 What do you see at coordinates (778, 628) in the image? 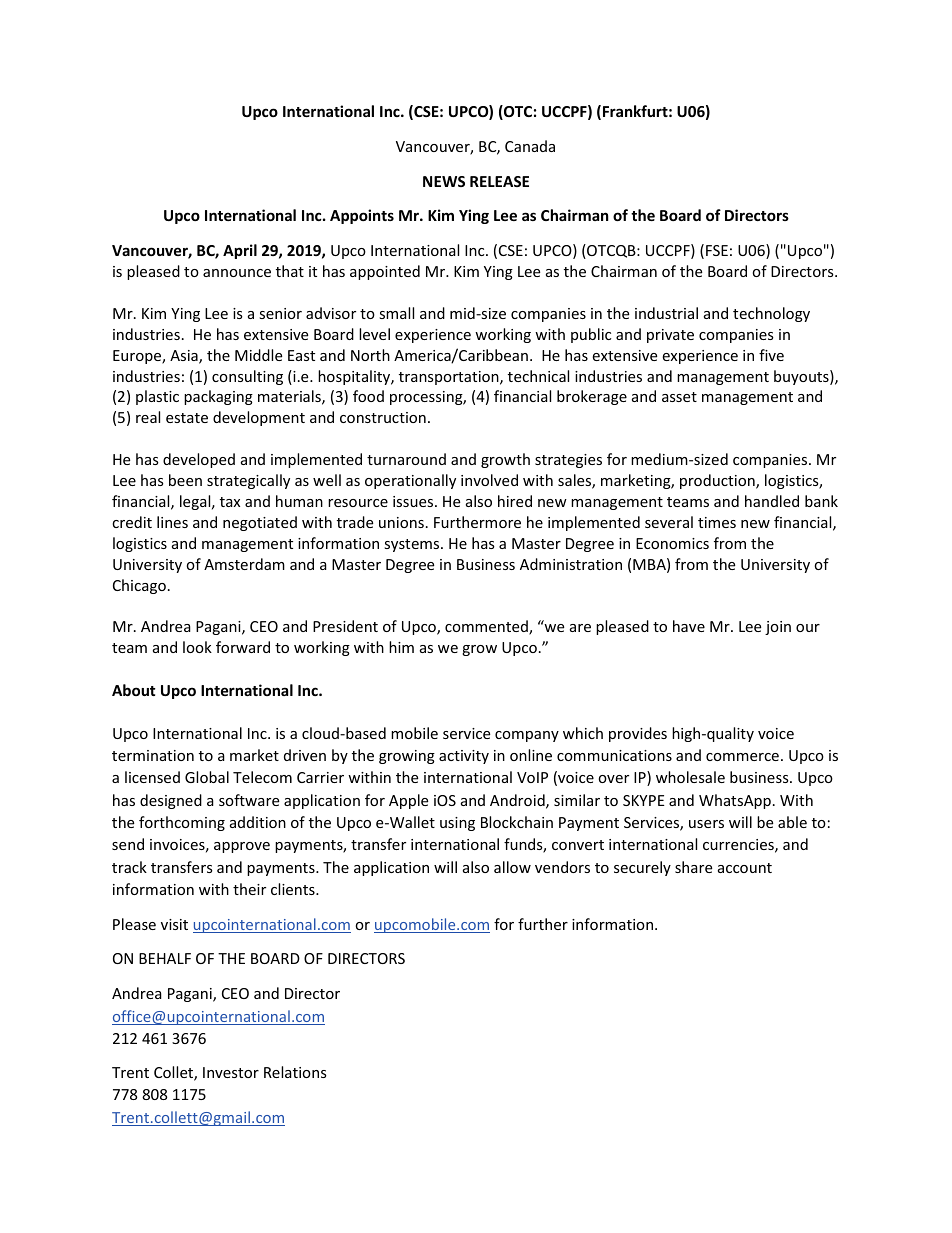
I see `join` at bounding box center [778, 628].
